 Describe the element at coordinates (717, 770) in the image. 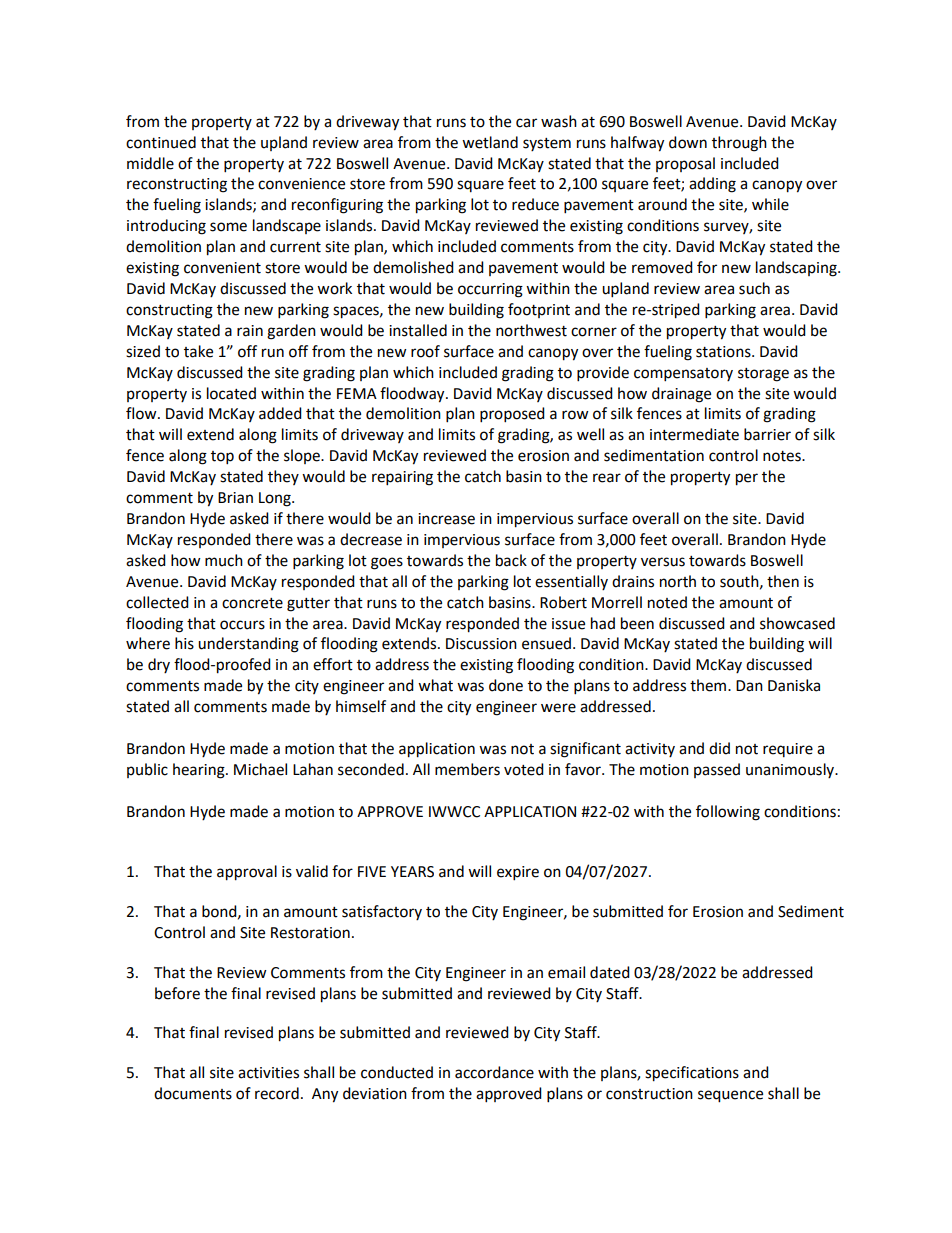

I see `passed` at that location.
